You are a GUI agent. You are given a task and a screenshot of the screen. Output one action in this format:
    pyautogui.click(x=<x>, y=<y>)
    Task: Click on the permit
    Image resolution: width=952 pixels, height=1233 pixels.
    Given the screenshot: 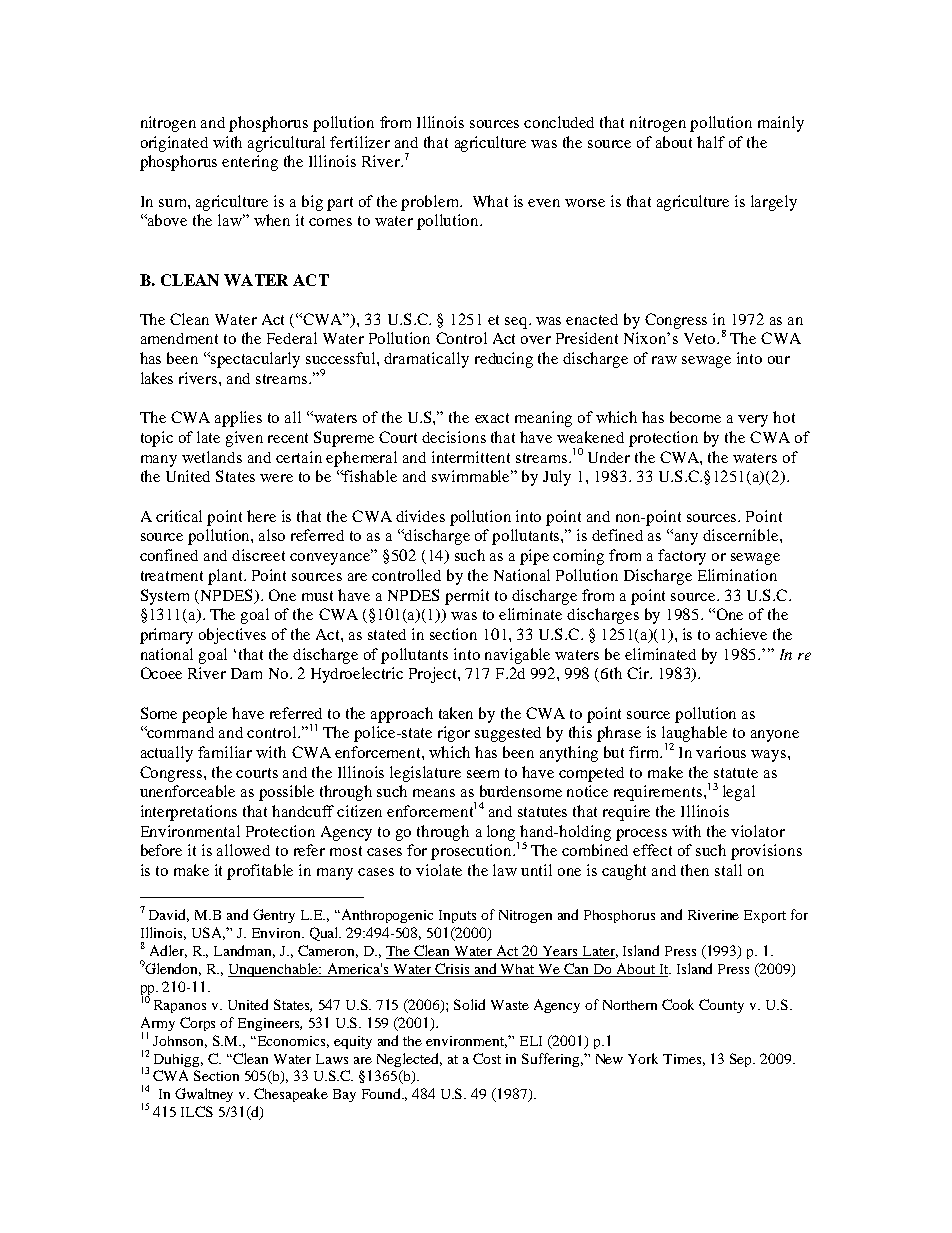 What is the action you would take?
    pyautogui.click(x=467, y=597)
